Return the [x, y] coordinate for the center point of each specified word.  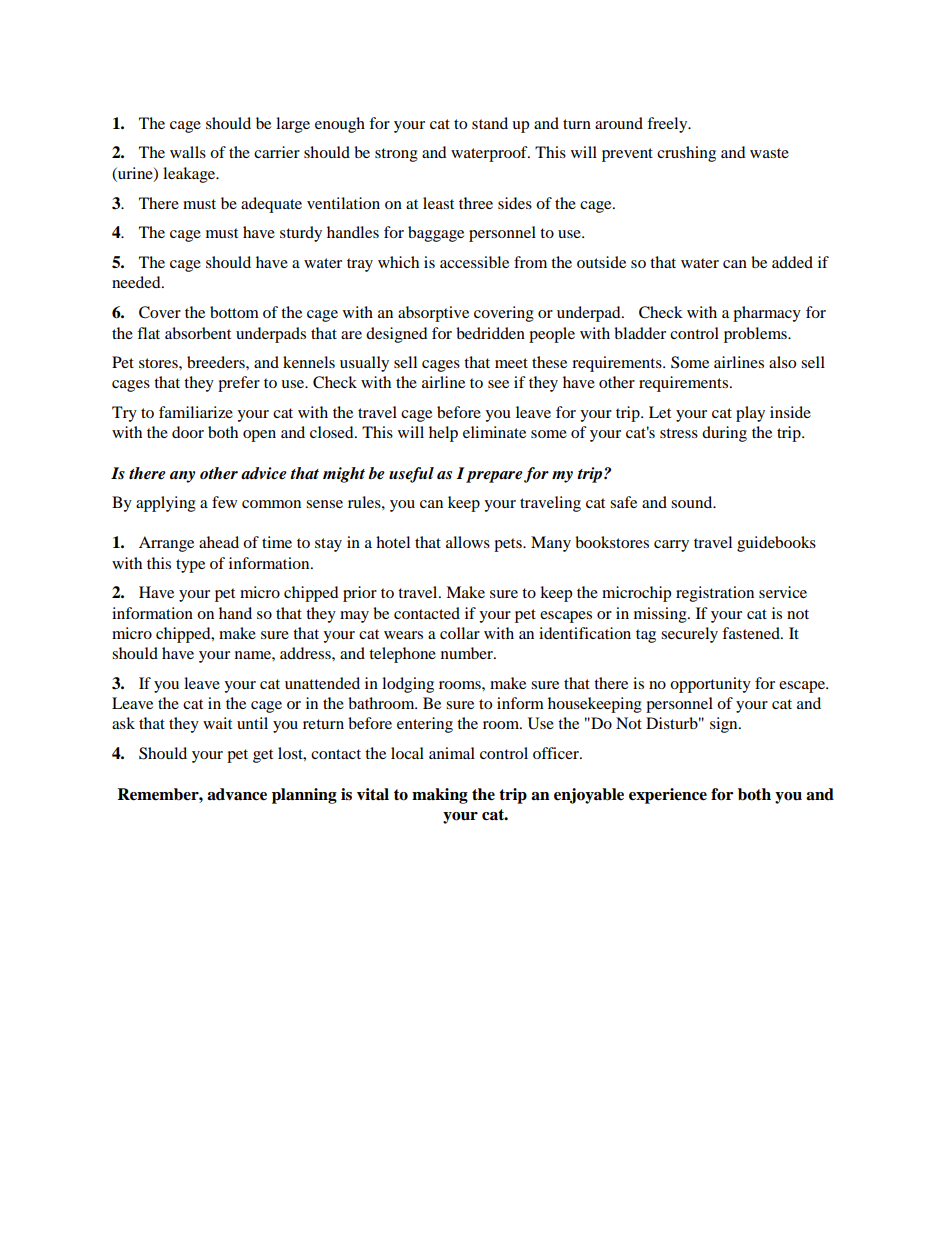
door [188, 432]
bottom [234, 312]
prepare [494, 477]
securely [689, 635]
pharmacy [767, 314]
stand [490, 123]
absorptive [433, 314]
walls [188, 152]
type [190, 566]
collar [460, 633]
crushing [686, 154]
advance [237, 794]
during [724, 434]
